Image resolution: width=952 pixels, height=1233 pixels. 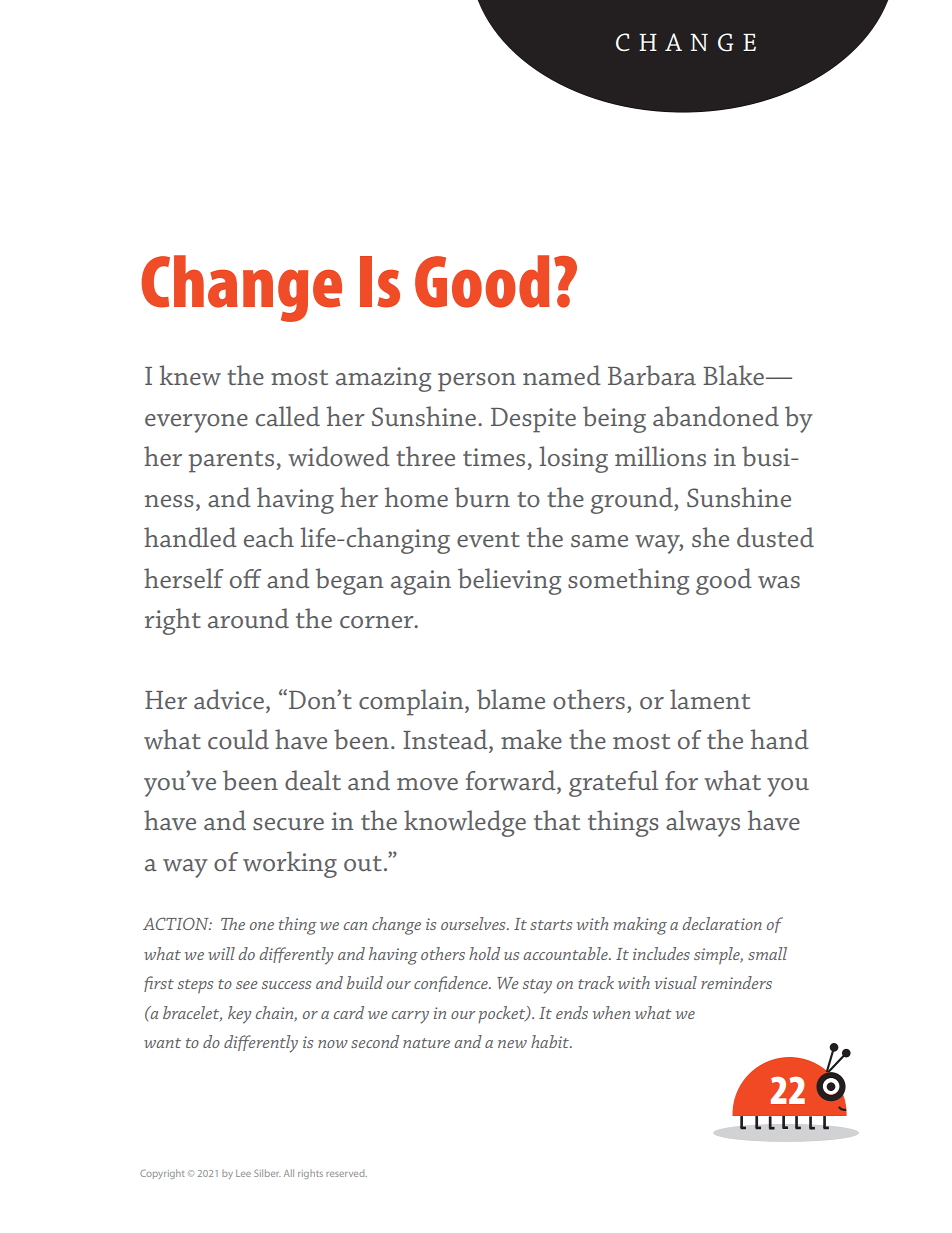 I want to click on everyone, so click(x=196, y=423).
